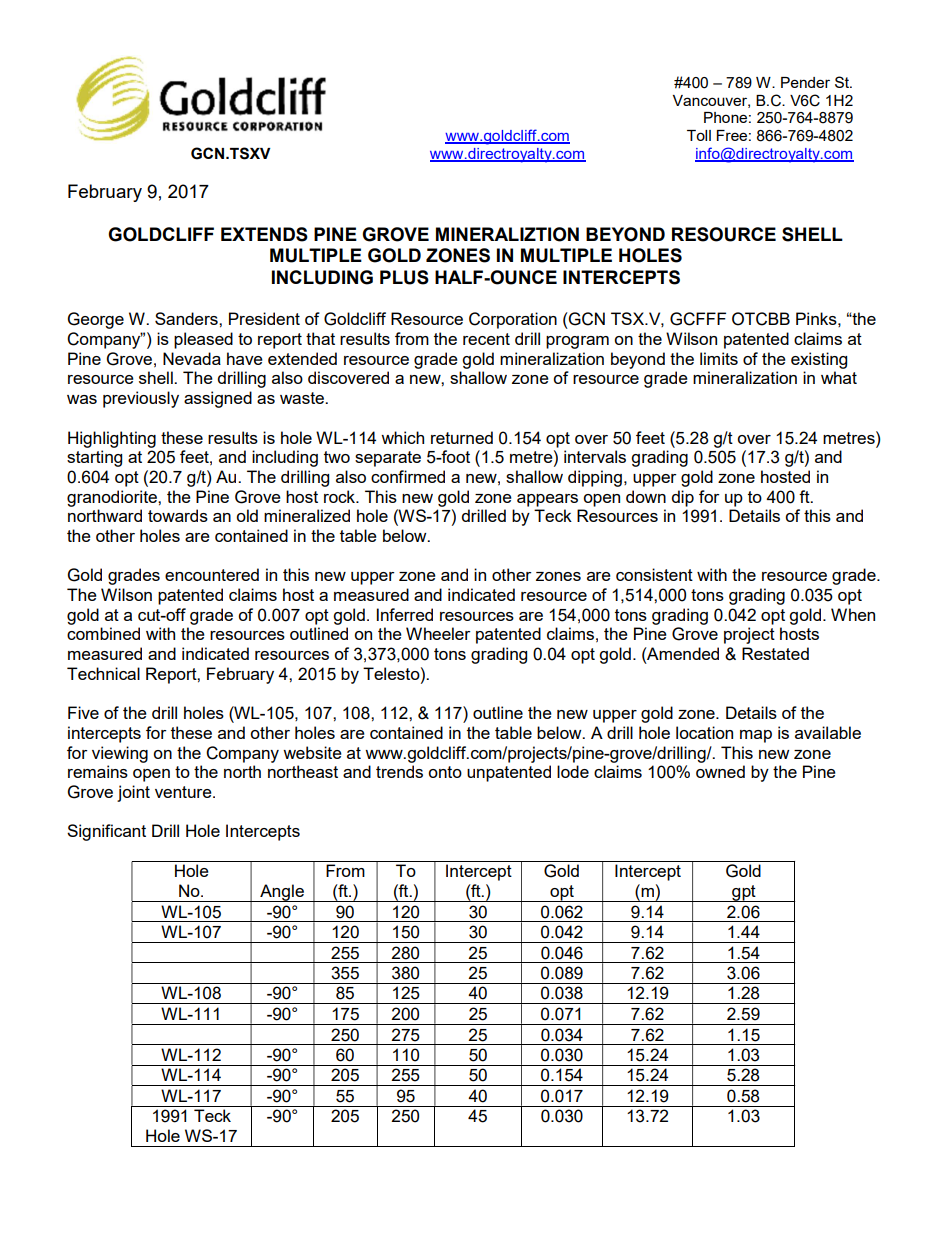 This screenshot has width=952, height=1233. What do you see at coordinates (103, 673) in the screenshot?
I see `Technical` at bounding box center [103, 673].
